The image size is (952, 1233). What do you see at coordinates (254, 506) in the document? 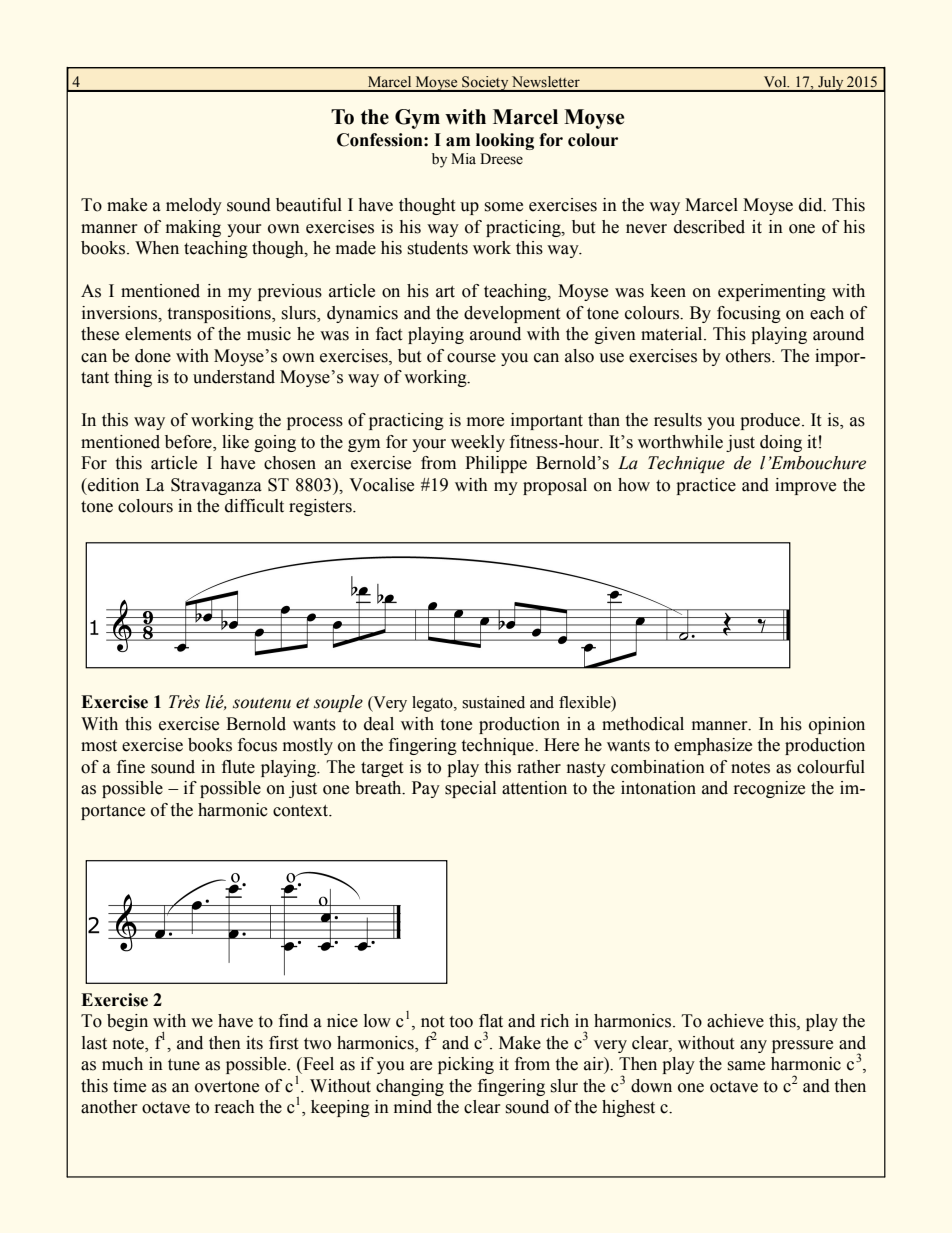
I see `difficult` at bounding box center [254, 506].
